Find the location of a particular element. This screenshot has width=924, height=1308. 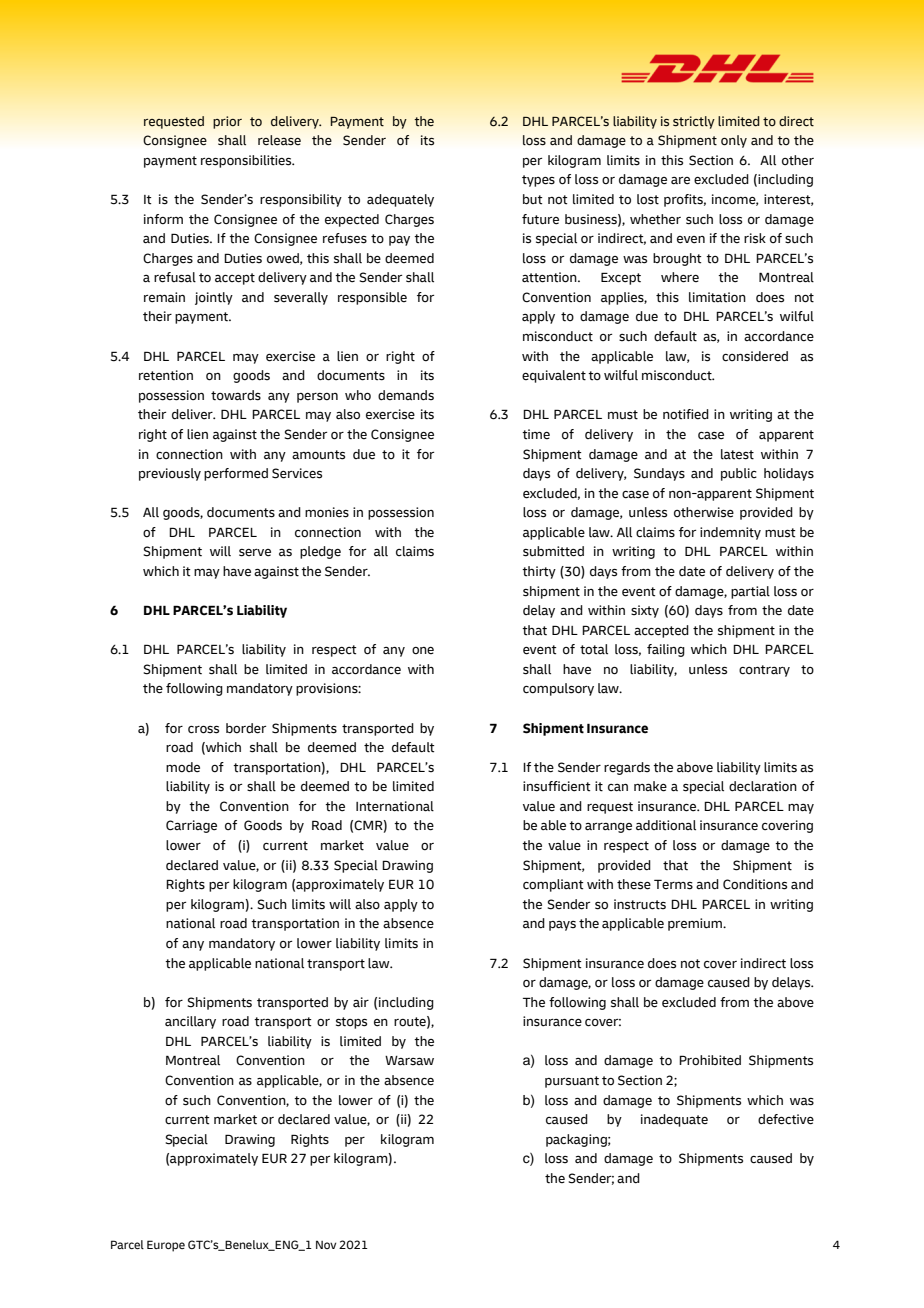

only is located at coordinates (734, 141).
